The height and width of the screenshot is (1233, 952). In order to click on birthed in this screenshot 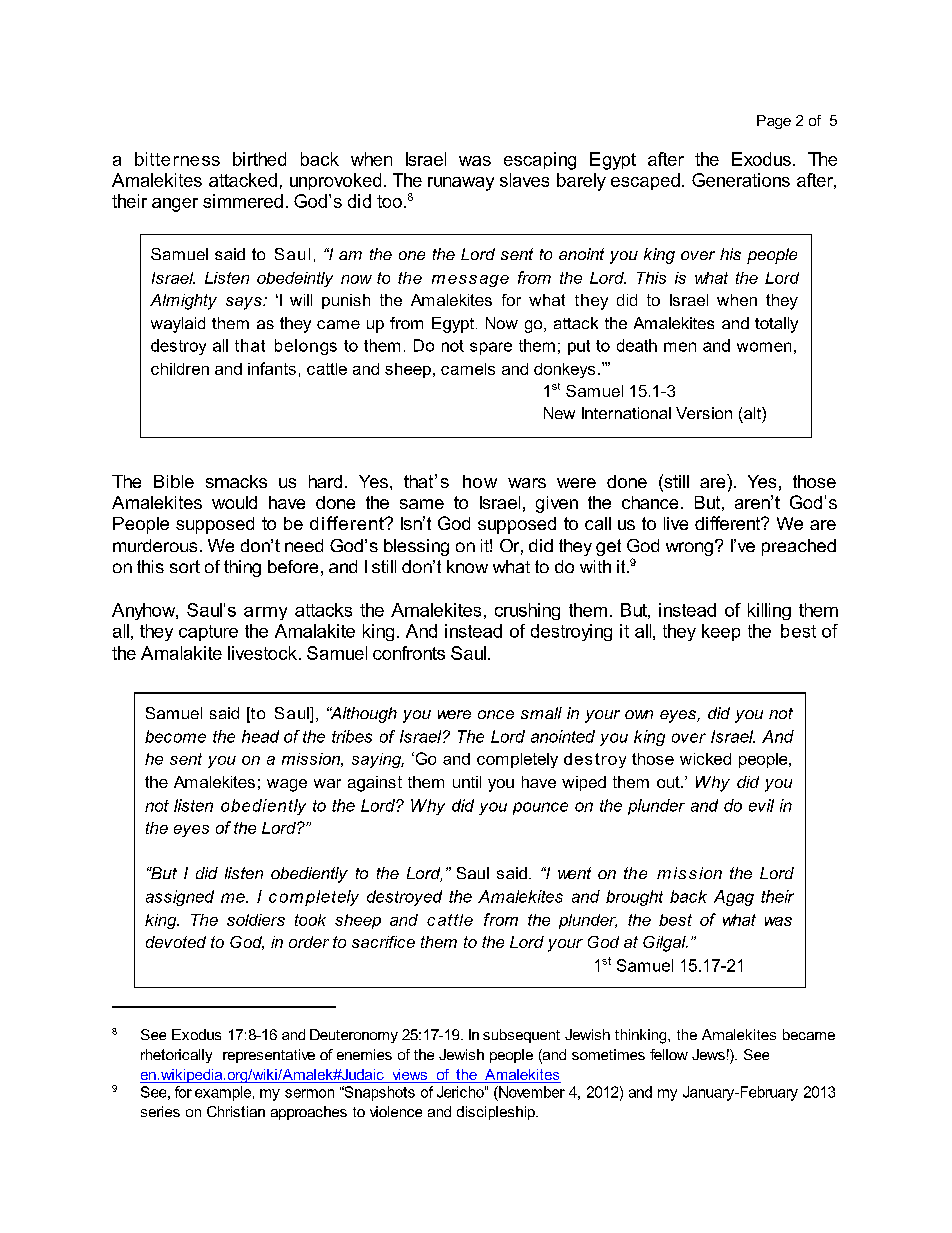, I will do `click(259, 159)`.
